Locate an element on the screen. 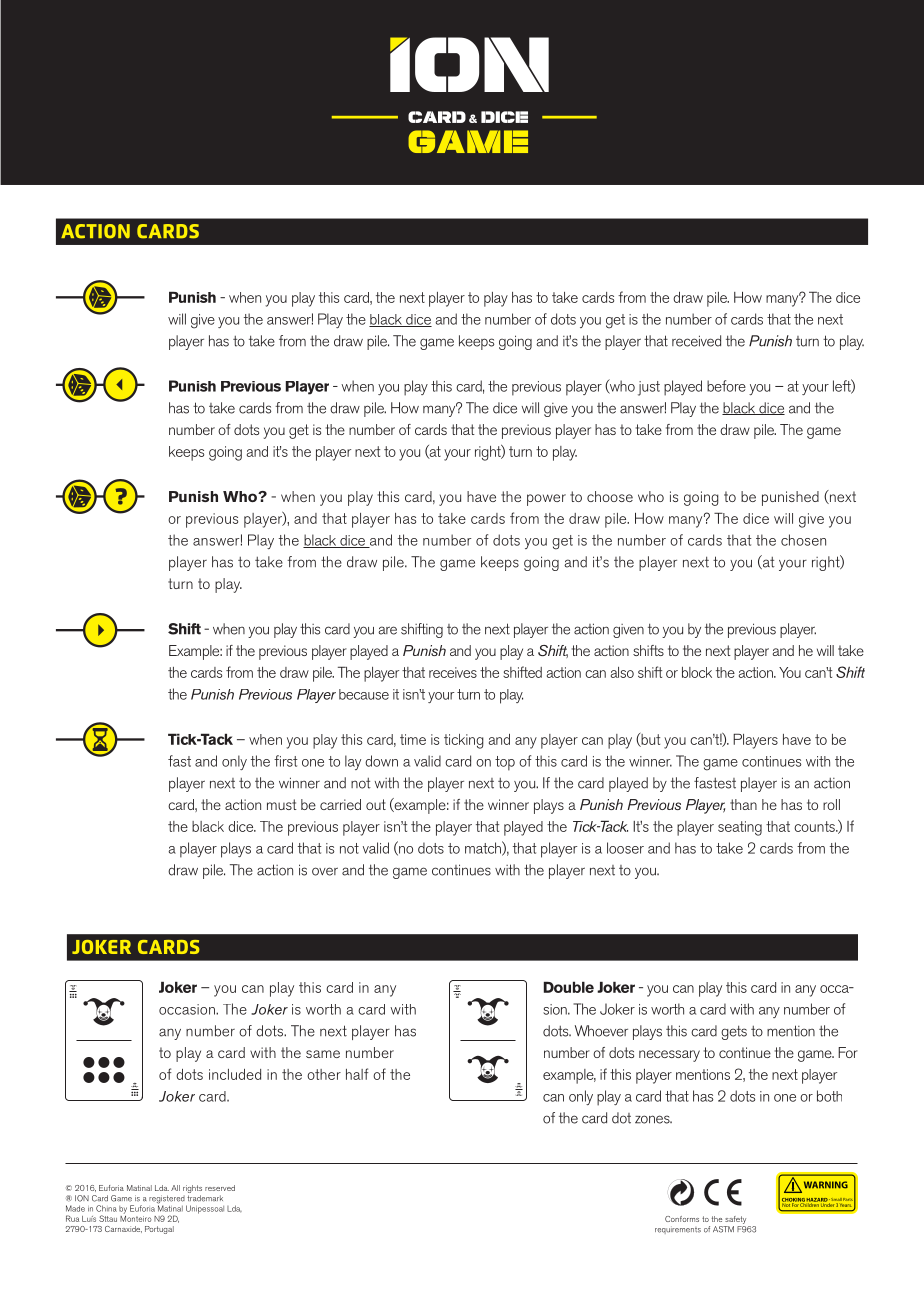  just is located at coordinates (649, 388).
